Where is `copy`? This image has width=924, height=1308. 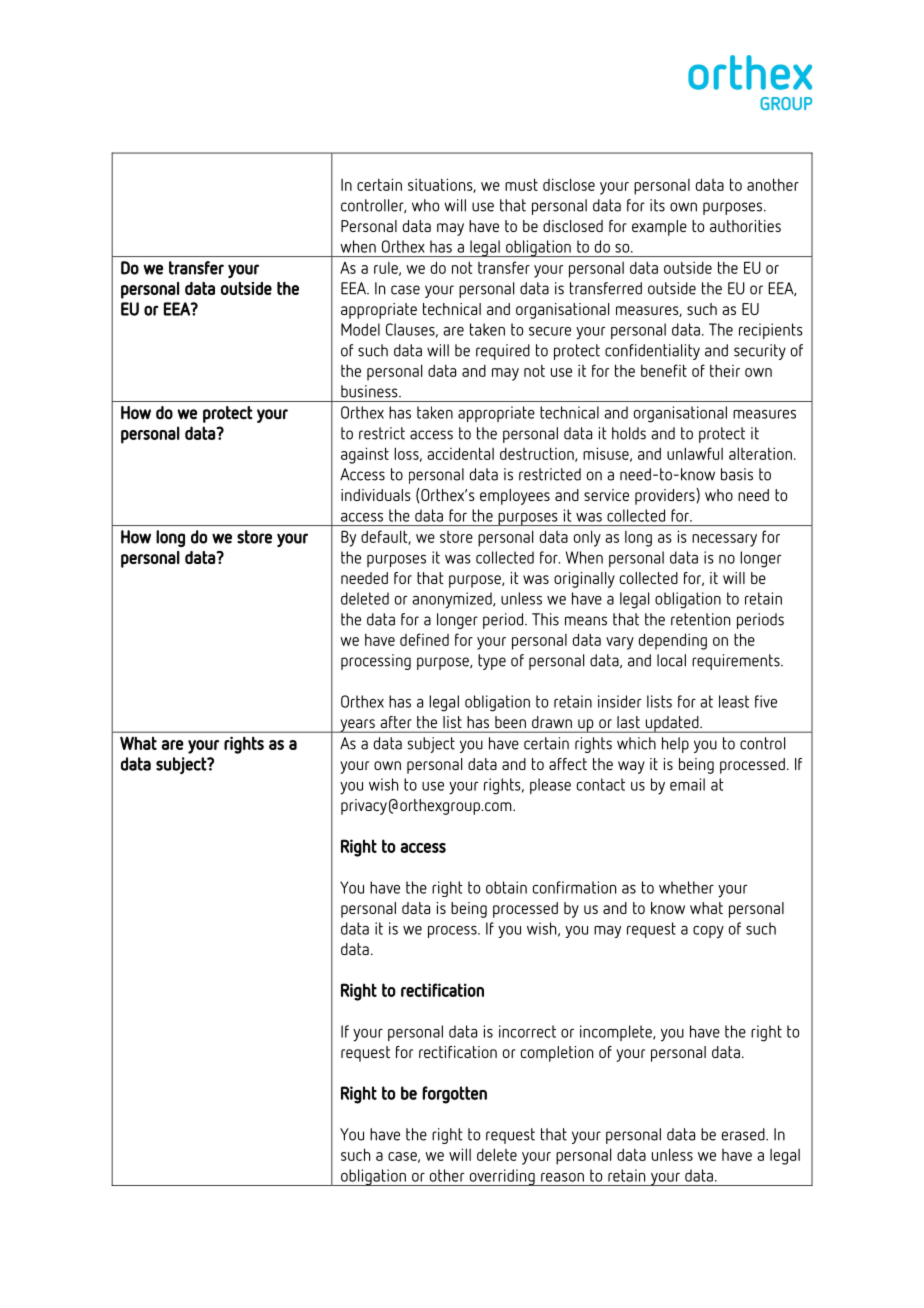 copy is located at coordinates (708, 932).
